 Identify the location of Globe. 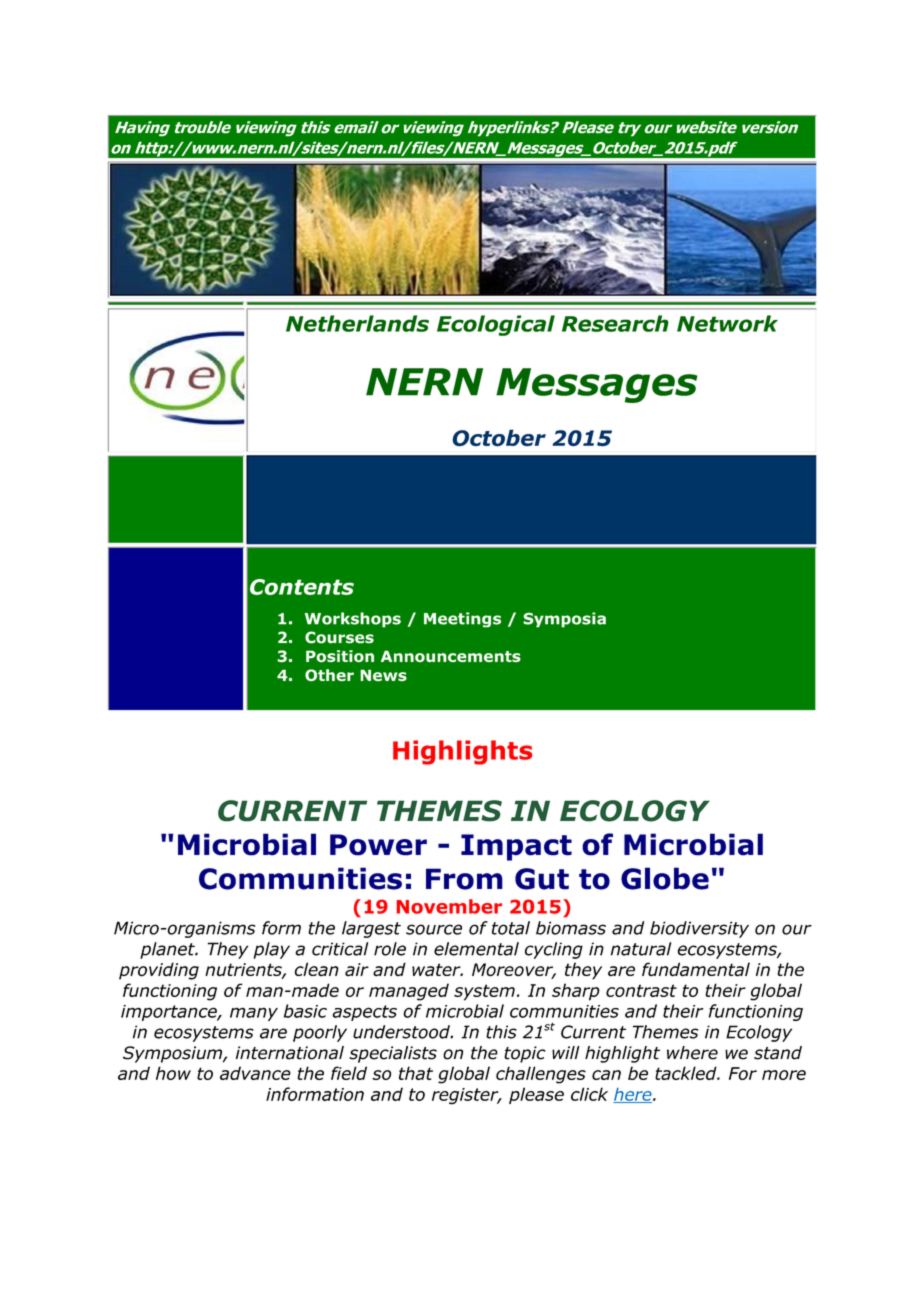
(665, 878).
